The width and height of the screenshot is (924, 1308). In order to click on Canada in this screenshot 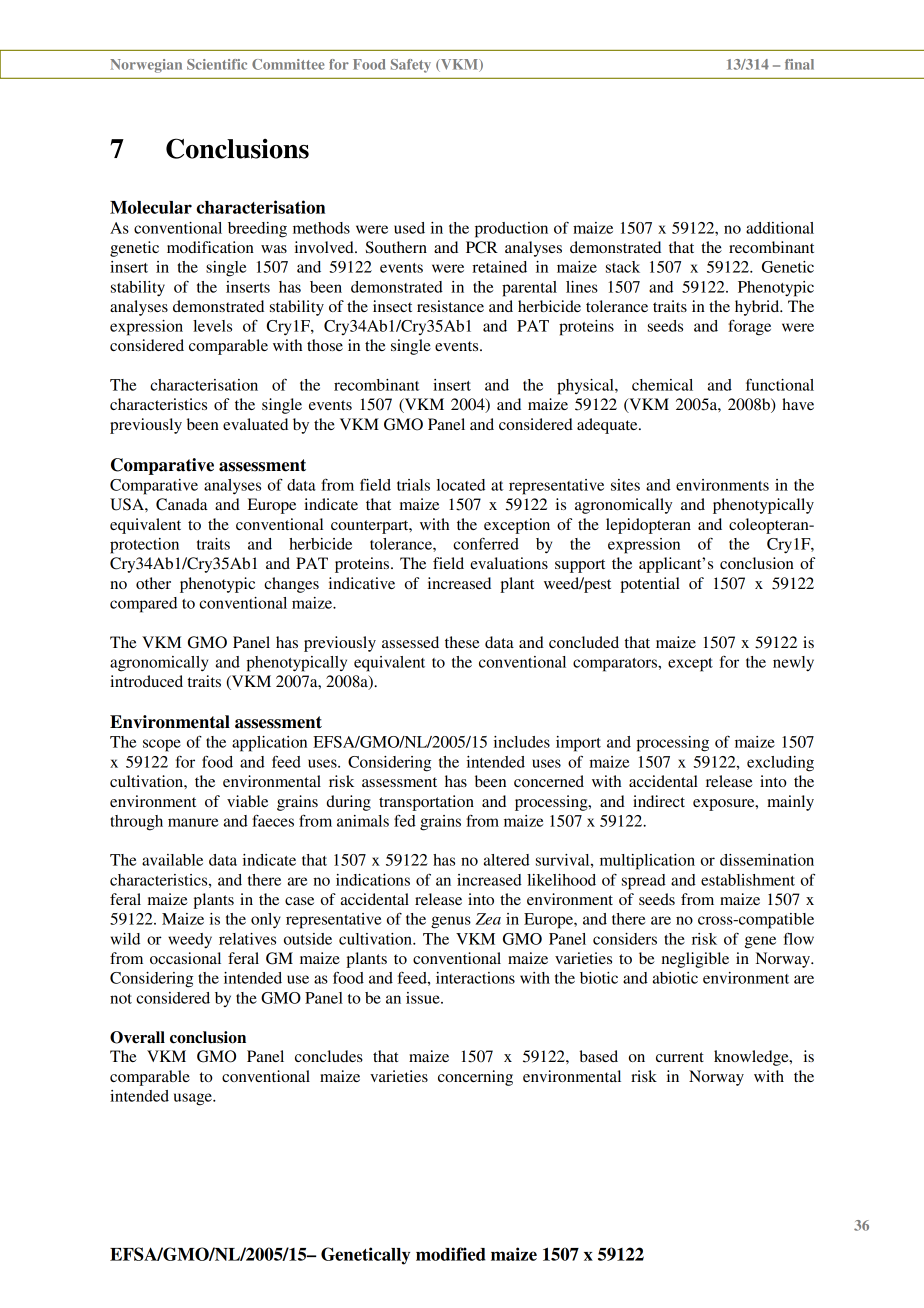, I will do `click(182, 504)`.
